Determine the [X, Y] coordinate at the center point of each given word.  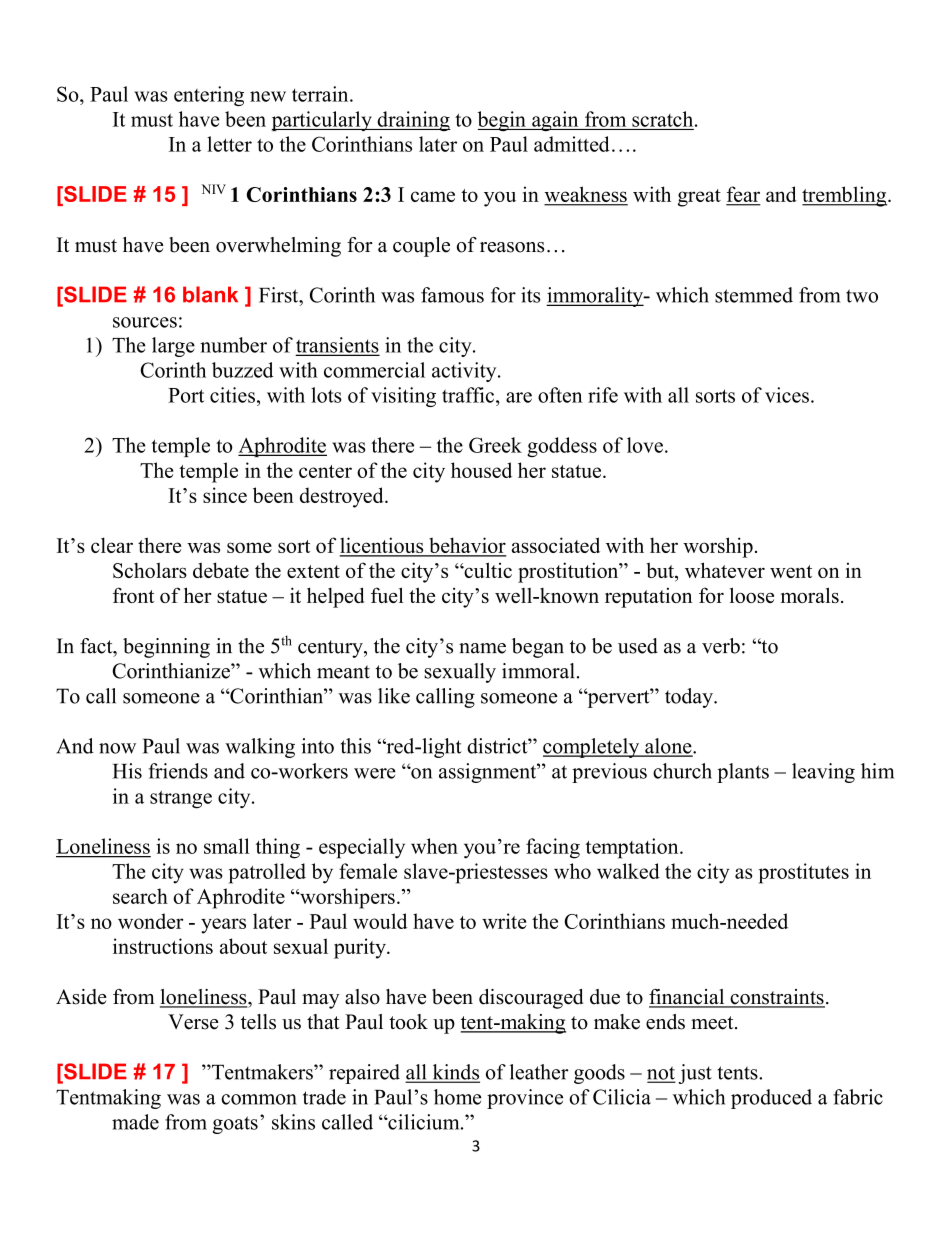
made [135, 1122]
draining [413, 121]
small [227, 846]
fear [743, 195]
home [458, 1097]
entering [209, 96]
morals [810, 595]
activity [465, 372]
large [173, 347]
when [434, 846]
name [482, 648]
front [133, 595]
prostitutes [804, 873]
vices [787, 395]
